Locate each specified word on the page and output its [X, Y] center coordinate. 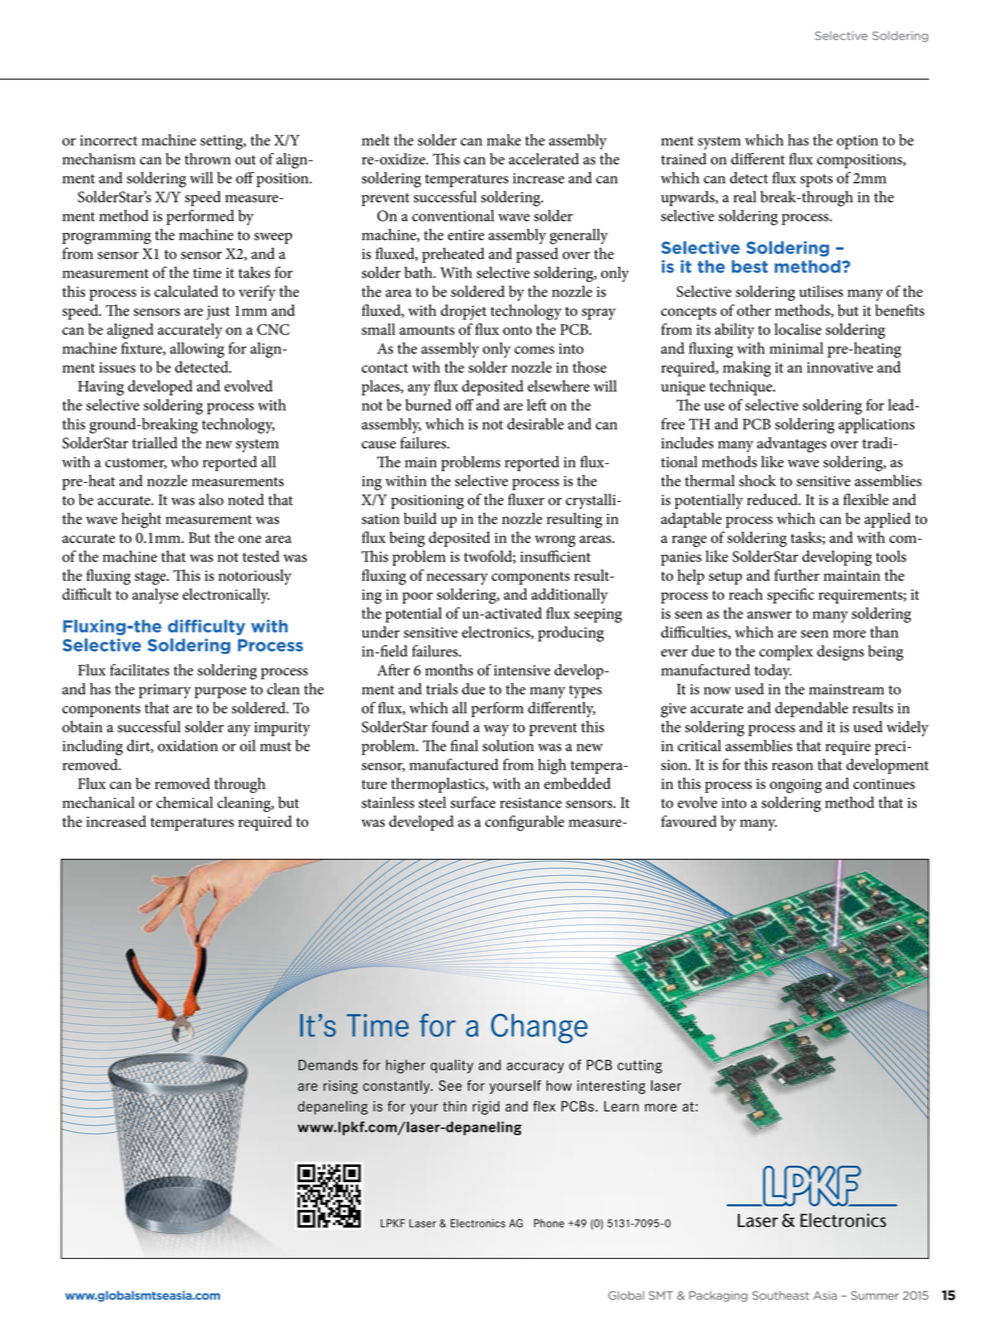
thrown [208, 159]
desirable [535, 424]
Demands [328, 1065]
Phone [549, 1223]
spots [816, 181]
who [184, 462]
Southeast [780, 1295]
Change [539, 1028]
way [496, 730]
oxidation [188, 746]
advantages [792, 445]
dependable [811, 710]
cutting [639, 1066]
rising [340, 1087]
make [504, 140]
